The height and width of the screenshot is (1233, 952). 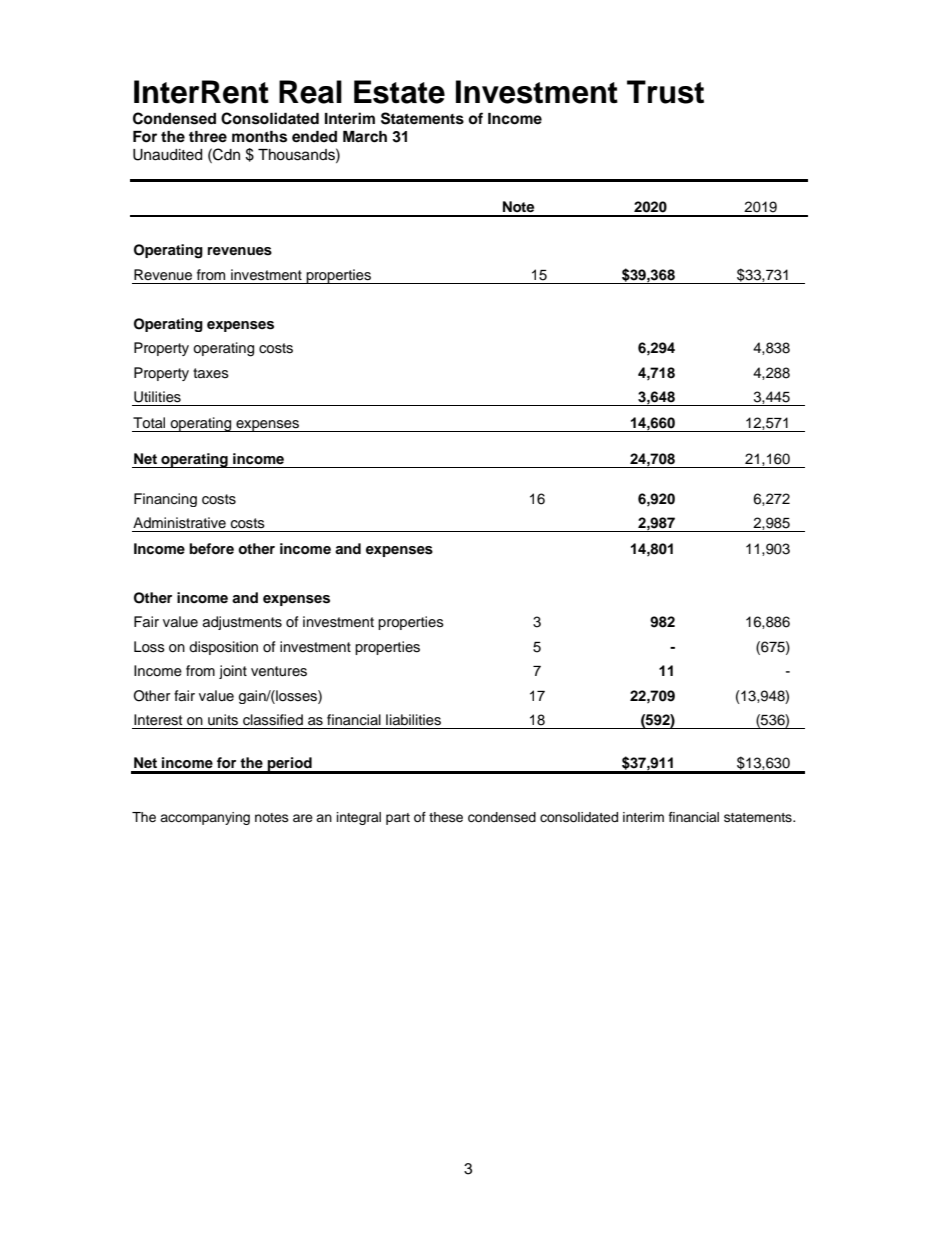 I want to click on part, so click(x=398, y=819).
